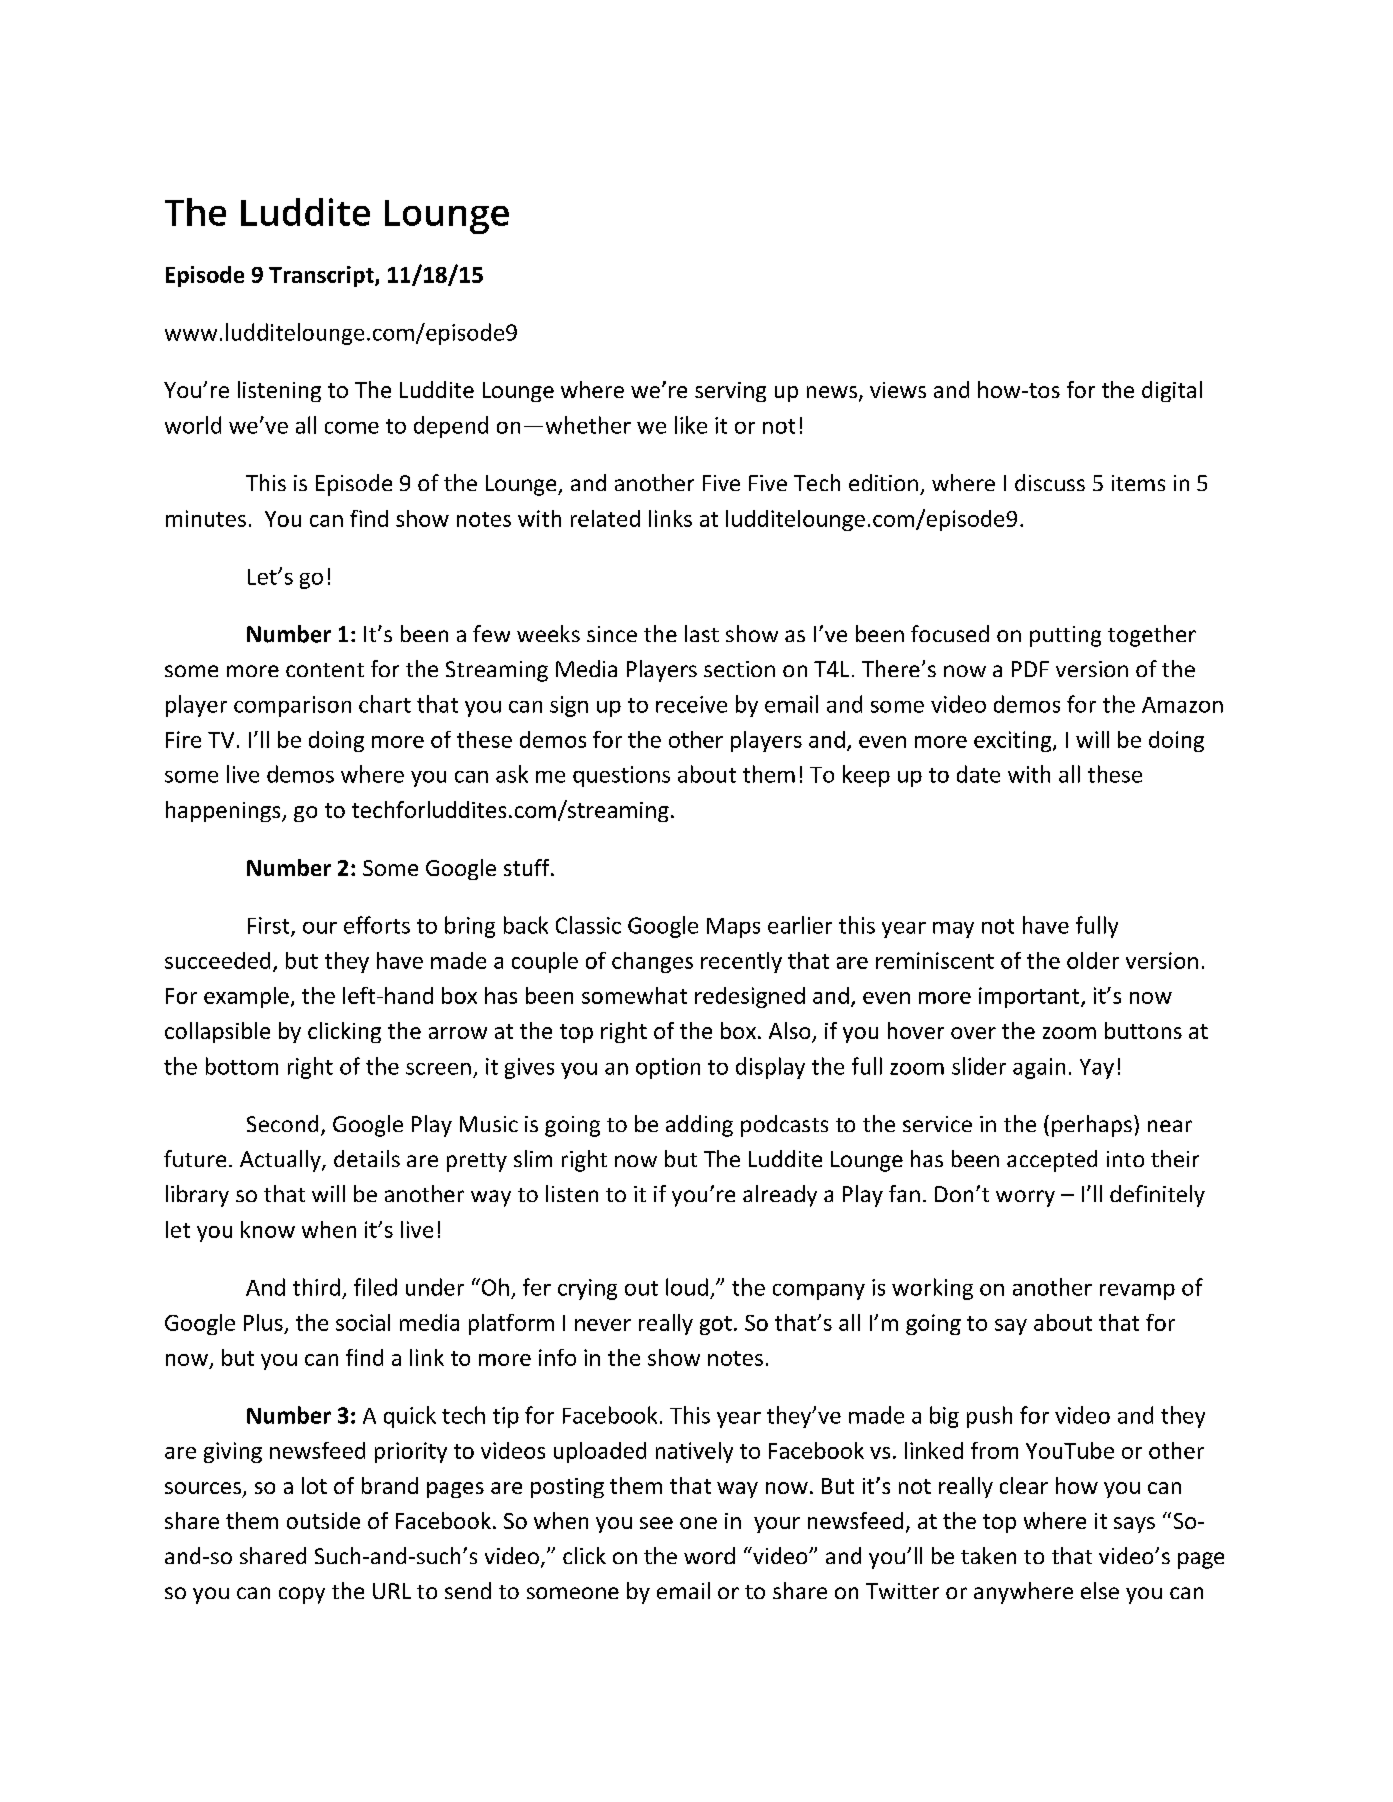 The image size is (1393, 1802). What do you see at coordinates (709, 1555) in the image?
I see `word` at bounding box center [709, 1555].
